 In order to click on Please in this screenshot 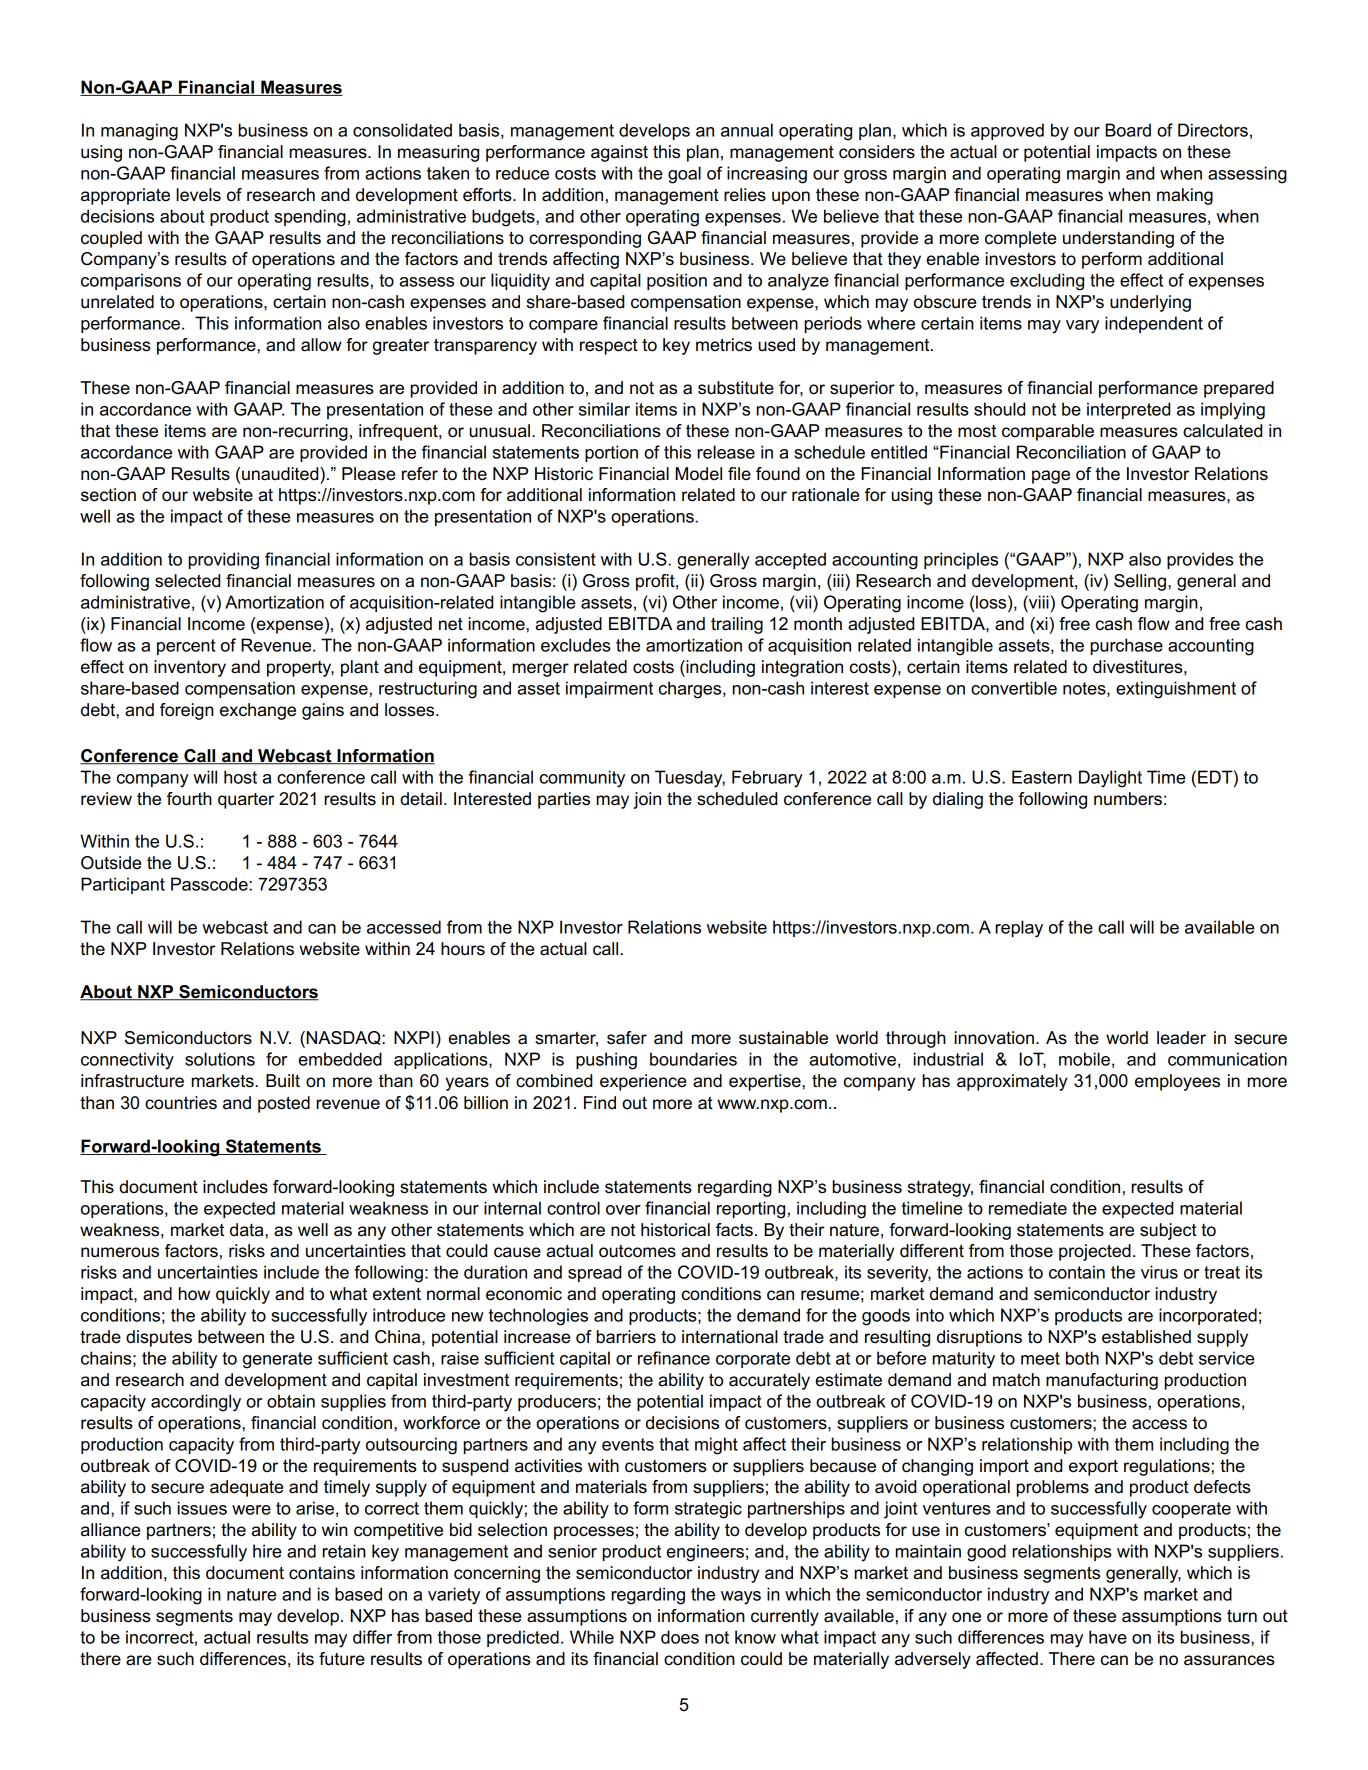, I will do `click(368, 474)`.
